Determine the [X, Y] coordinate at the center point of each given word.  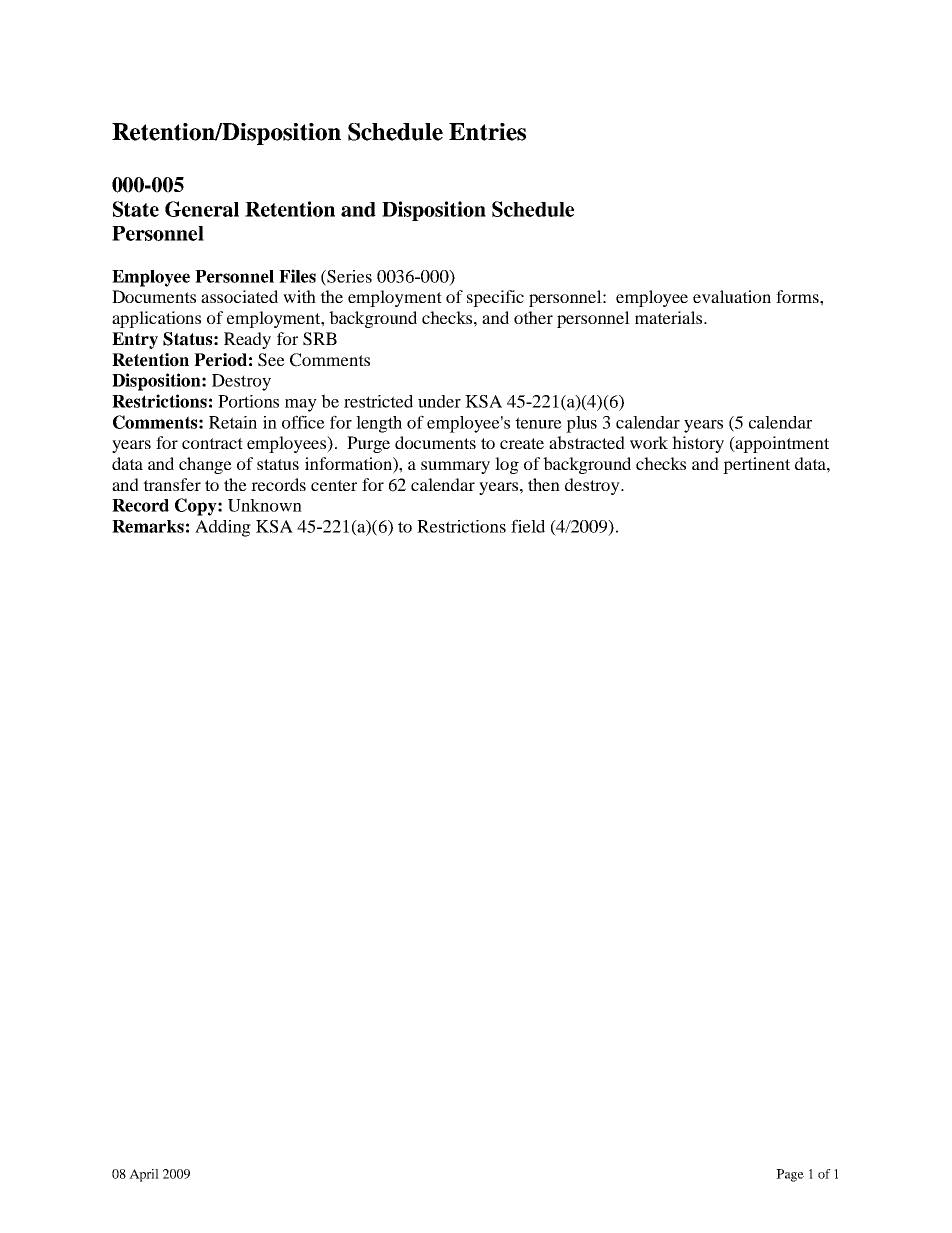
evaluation [732, 296]
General [202, 209]
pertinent [756, 465]
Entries [487, 132]
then [544, 484]
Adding [223, 528]
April [144, 1175]
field [528, 526]
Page [790, 1175]
